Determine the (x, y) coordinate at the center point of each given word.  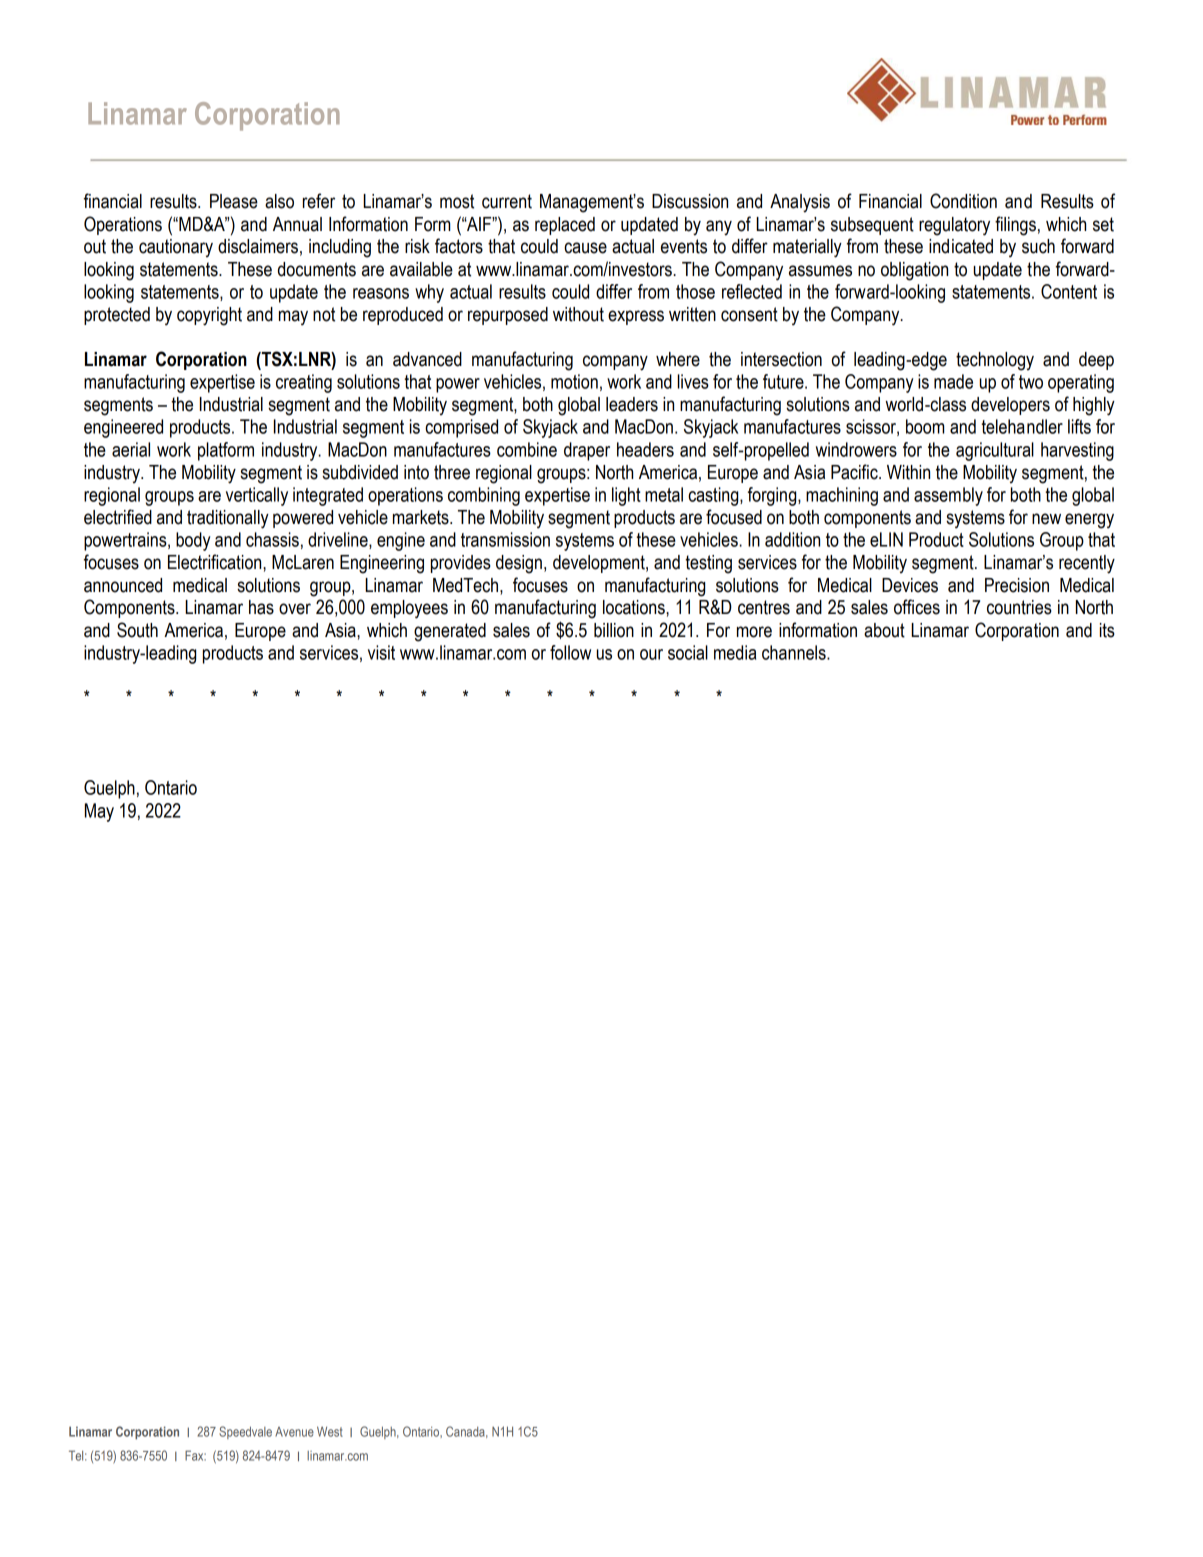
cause (585, 248)
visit (381, 652)
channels (795, 652)
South (137, 630)
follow (570, 652)
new (1046, 519)
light (626, 496)
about (884, 630)
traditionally (228, 519)
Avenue (294, 1432)
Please (234, 201)
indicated (961, 246)
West (330, 1431)
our (651, 654)
